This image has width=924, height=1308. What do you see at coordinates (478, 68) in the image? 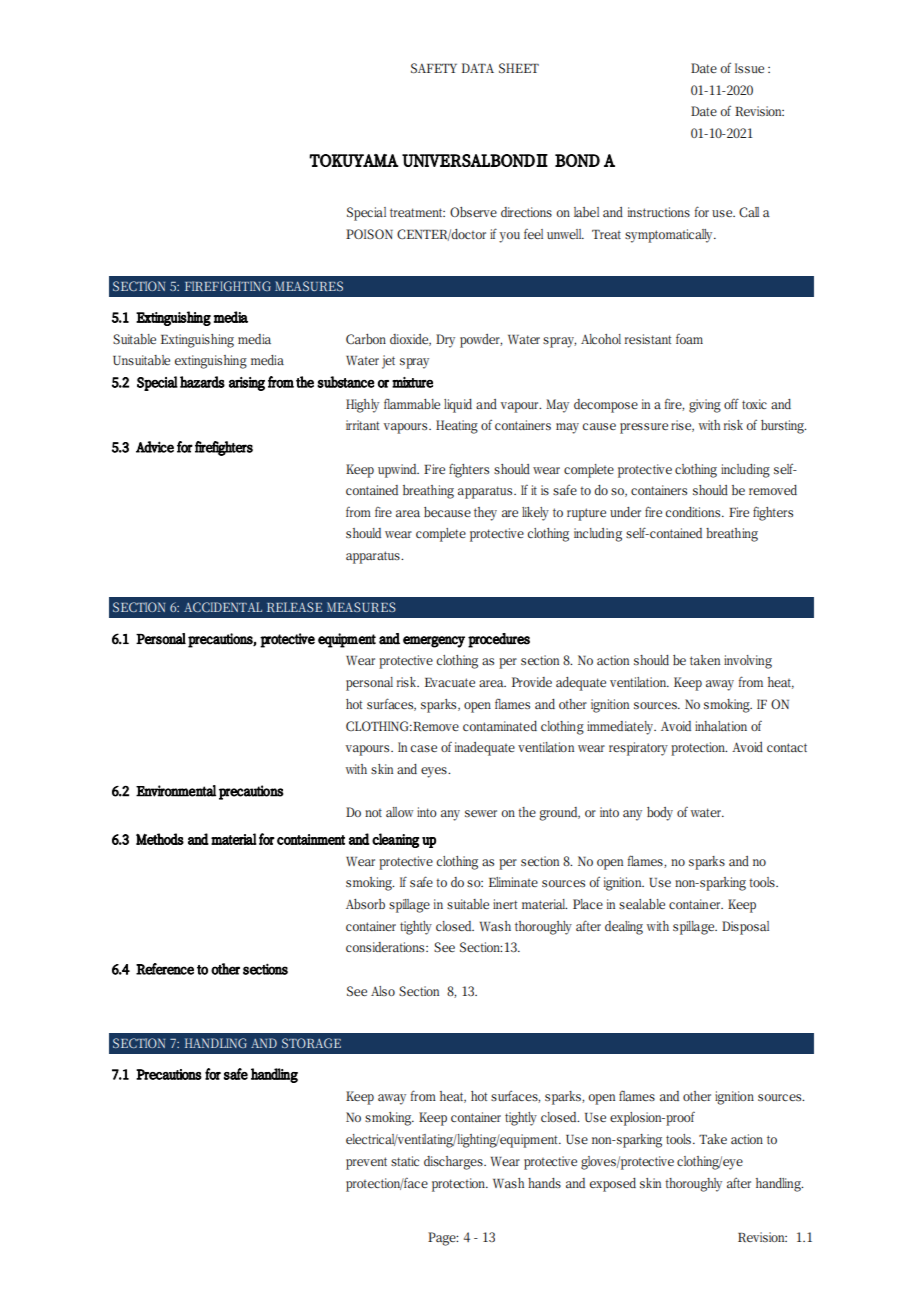
I see `DATA` at bounding box center [478, 68].
